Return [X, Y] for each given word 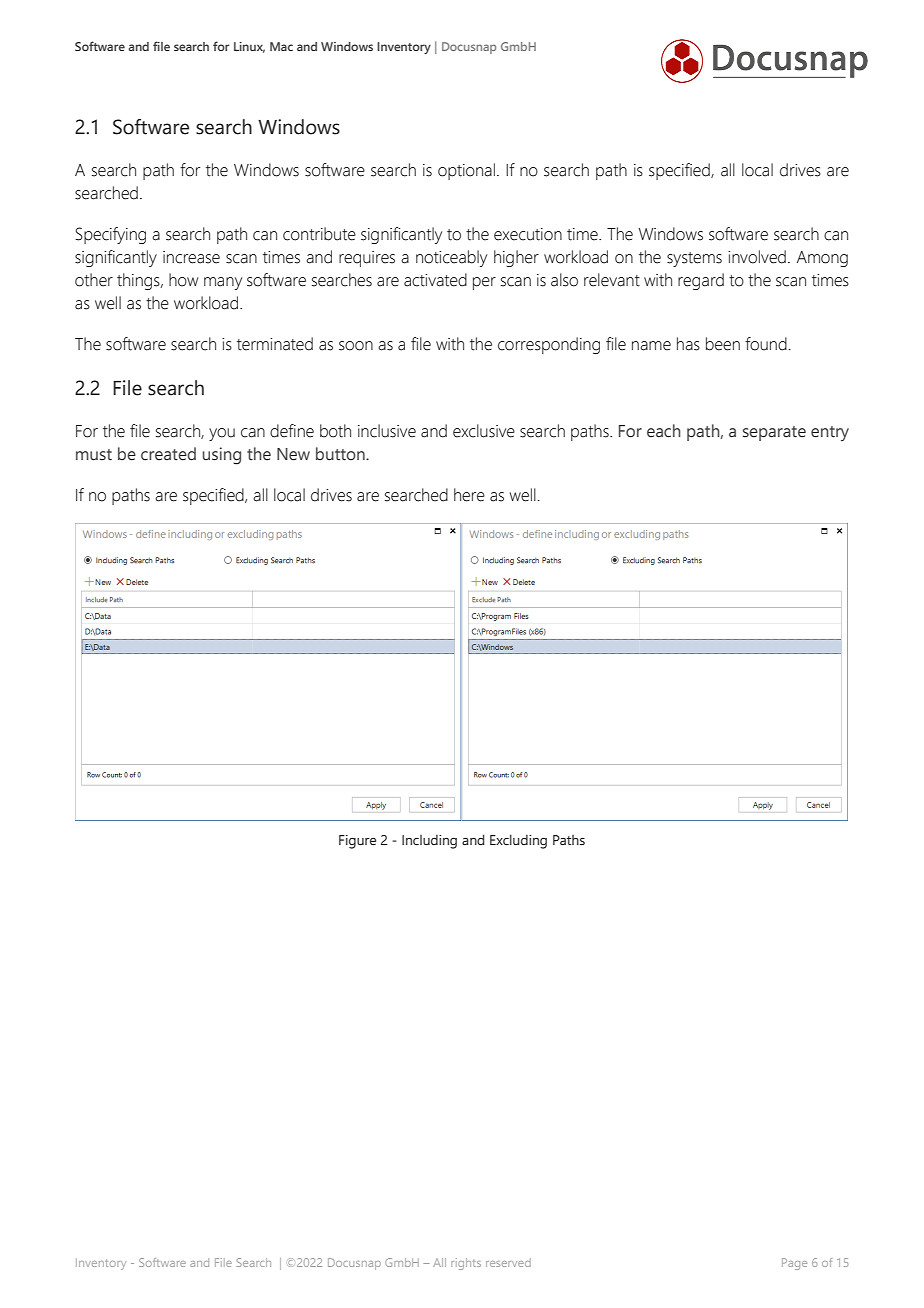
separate [774, 433]
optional [466, 171]
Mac [281, 46]
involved [757, 257]
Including [429, 842]
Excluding [518, 841]
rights [466, 1264]
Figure [357, 842]
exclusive [484, 431]
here [469, 495]
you [222, 434]
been [723, 344]
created [168, 454]
